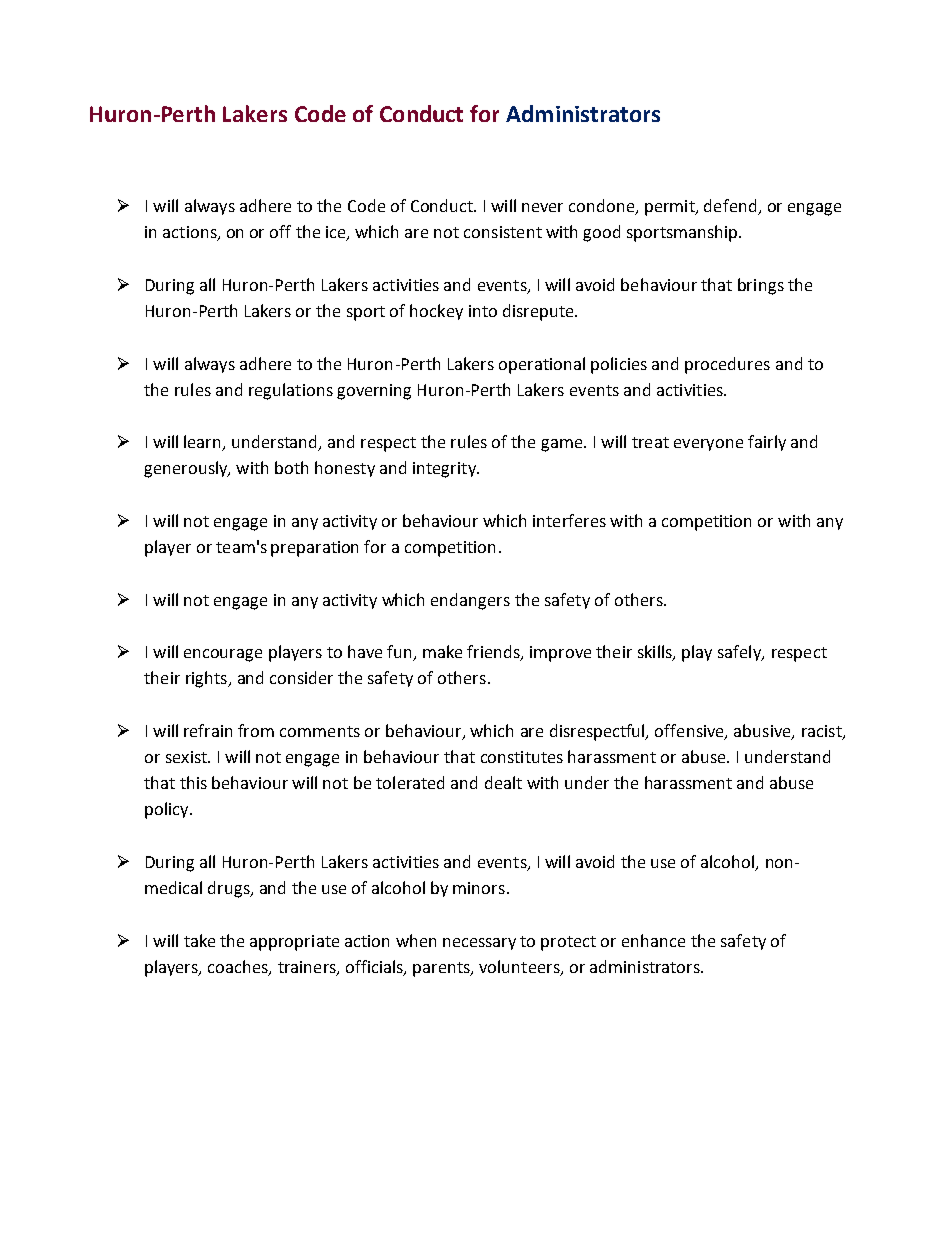 This screenshot has width=952, height=1233. I want to click on operational, so click(542, 365).
